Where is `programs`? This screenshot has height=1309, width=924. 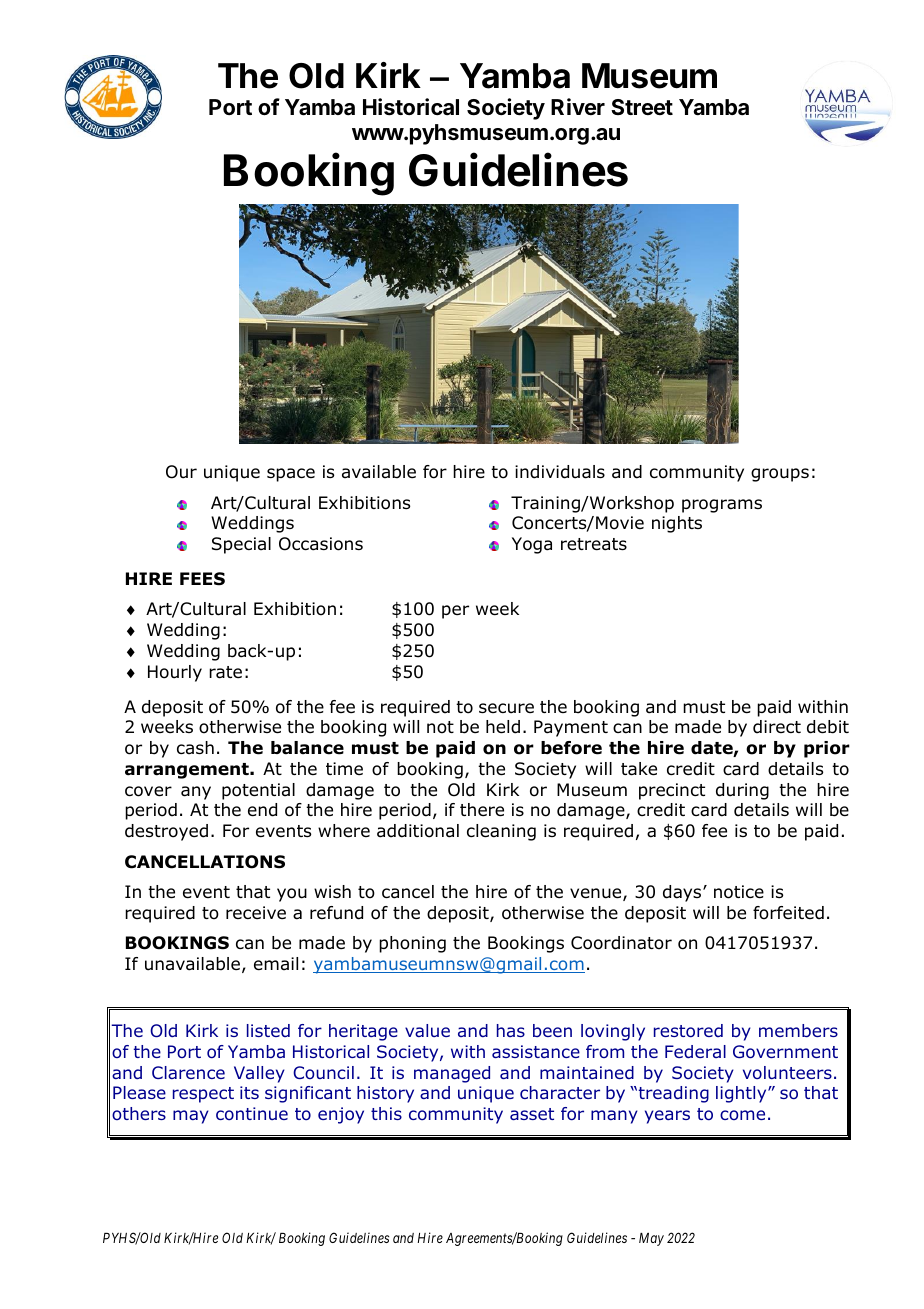
programs is located at coordinates (722, 506).
